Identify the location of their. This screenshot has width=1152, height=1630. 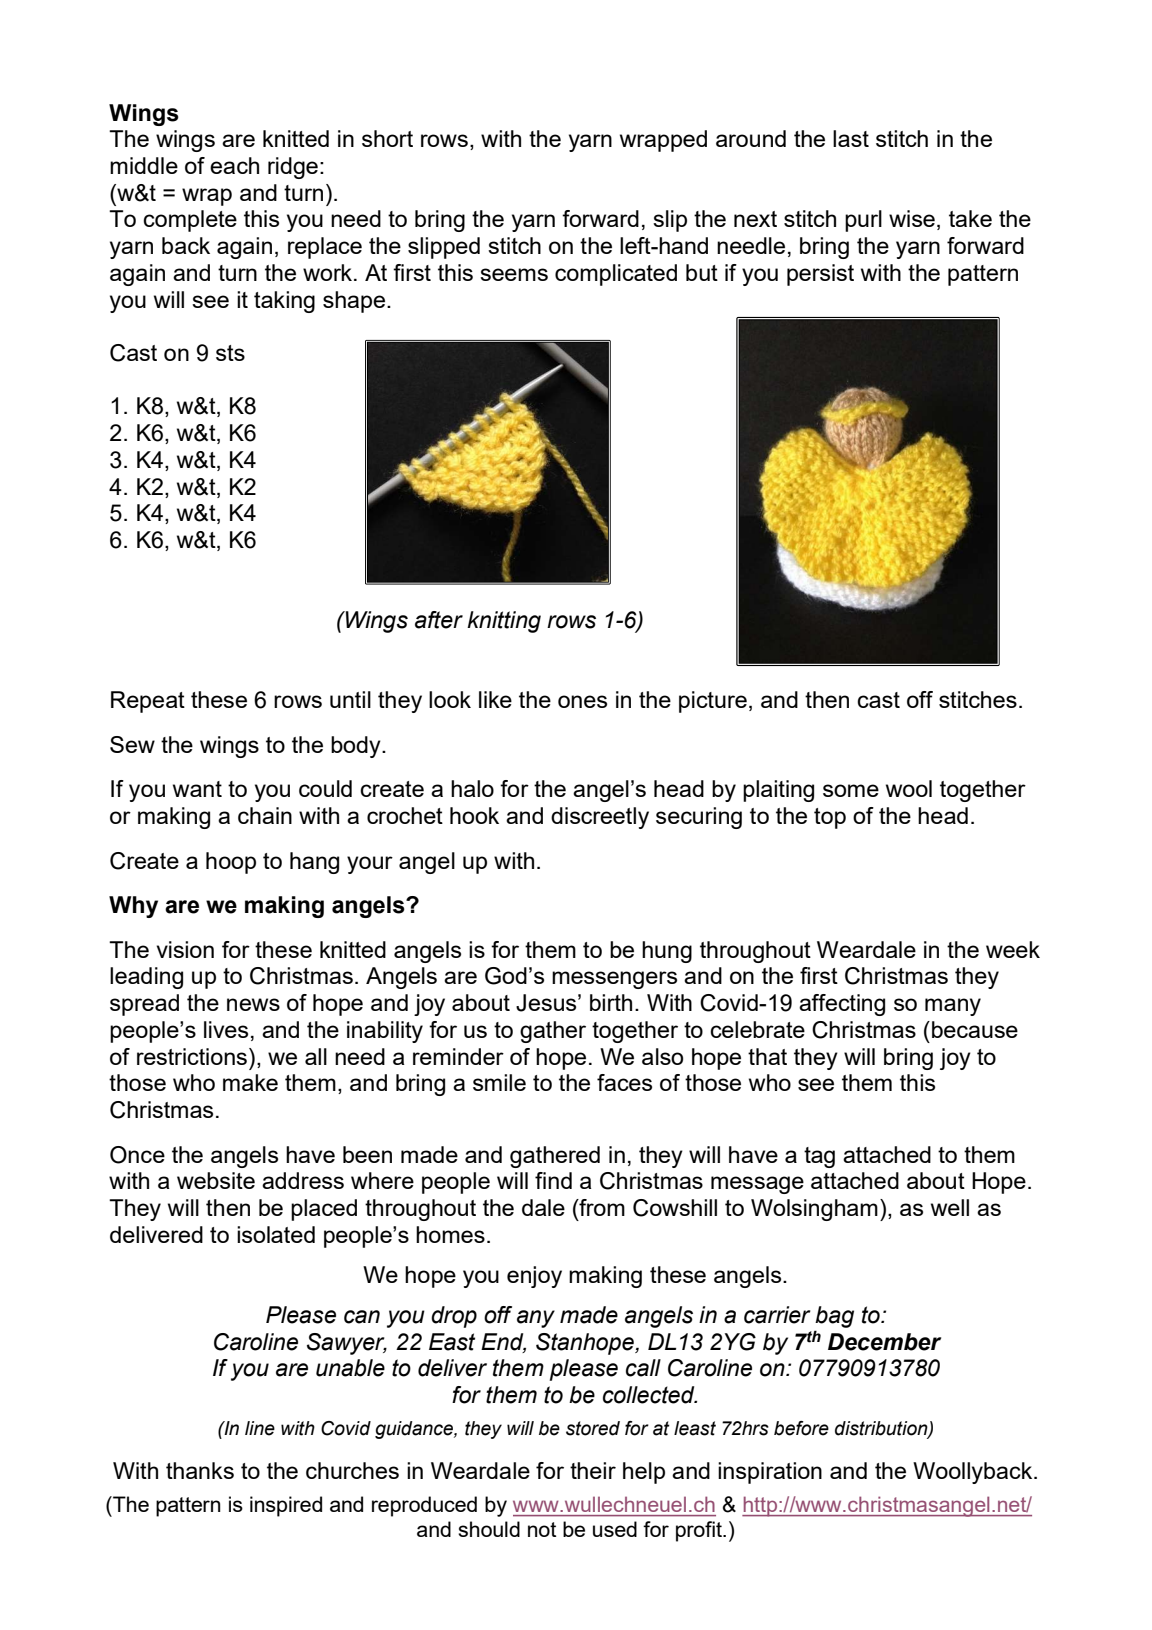
(593, 1470).
